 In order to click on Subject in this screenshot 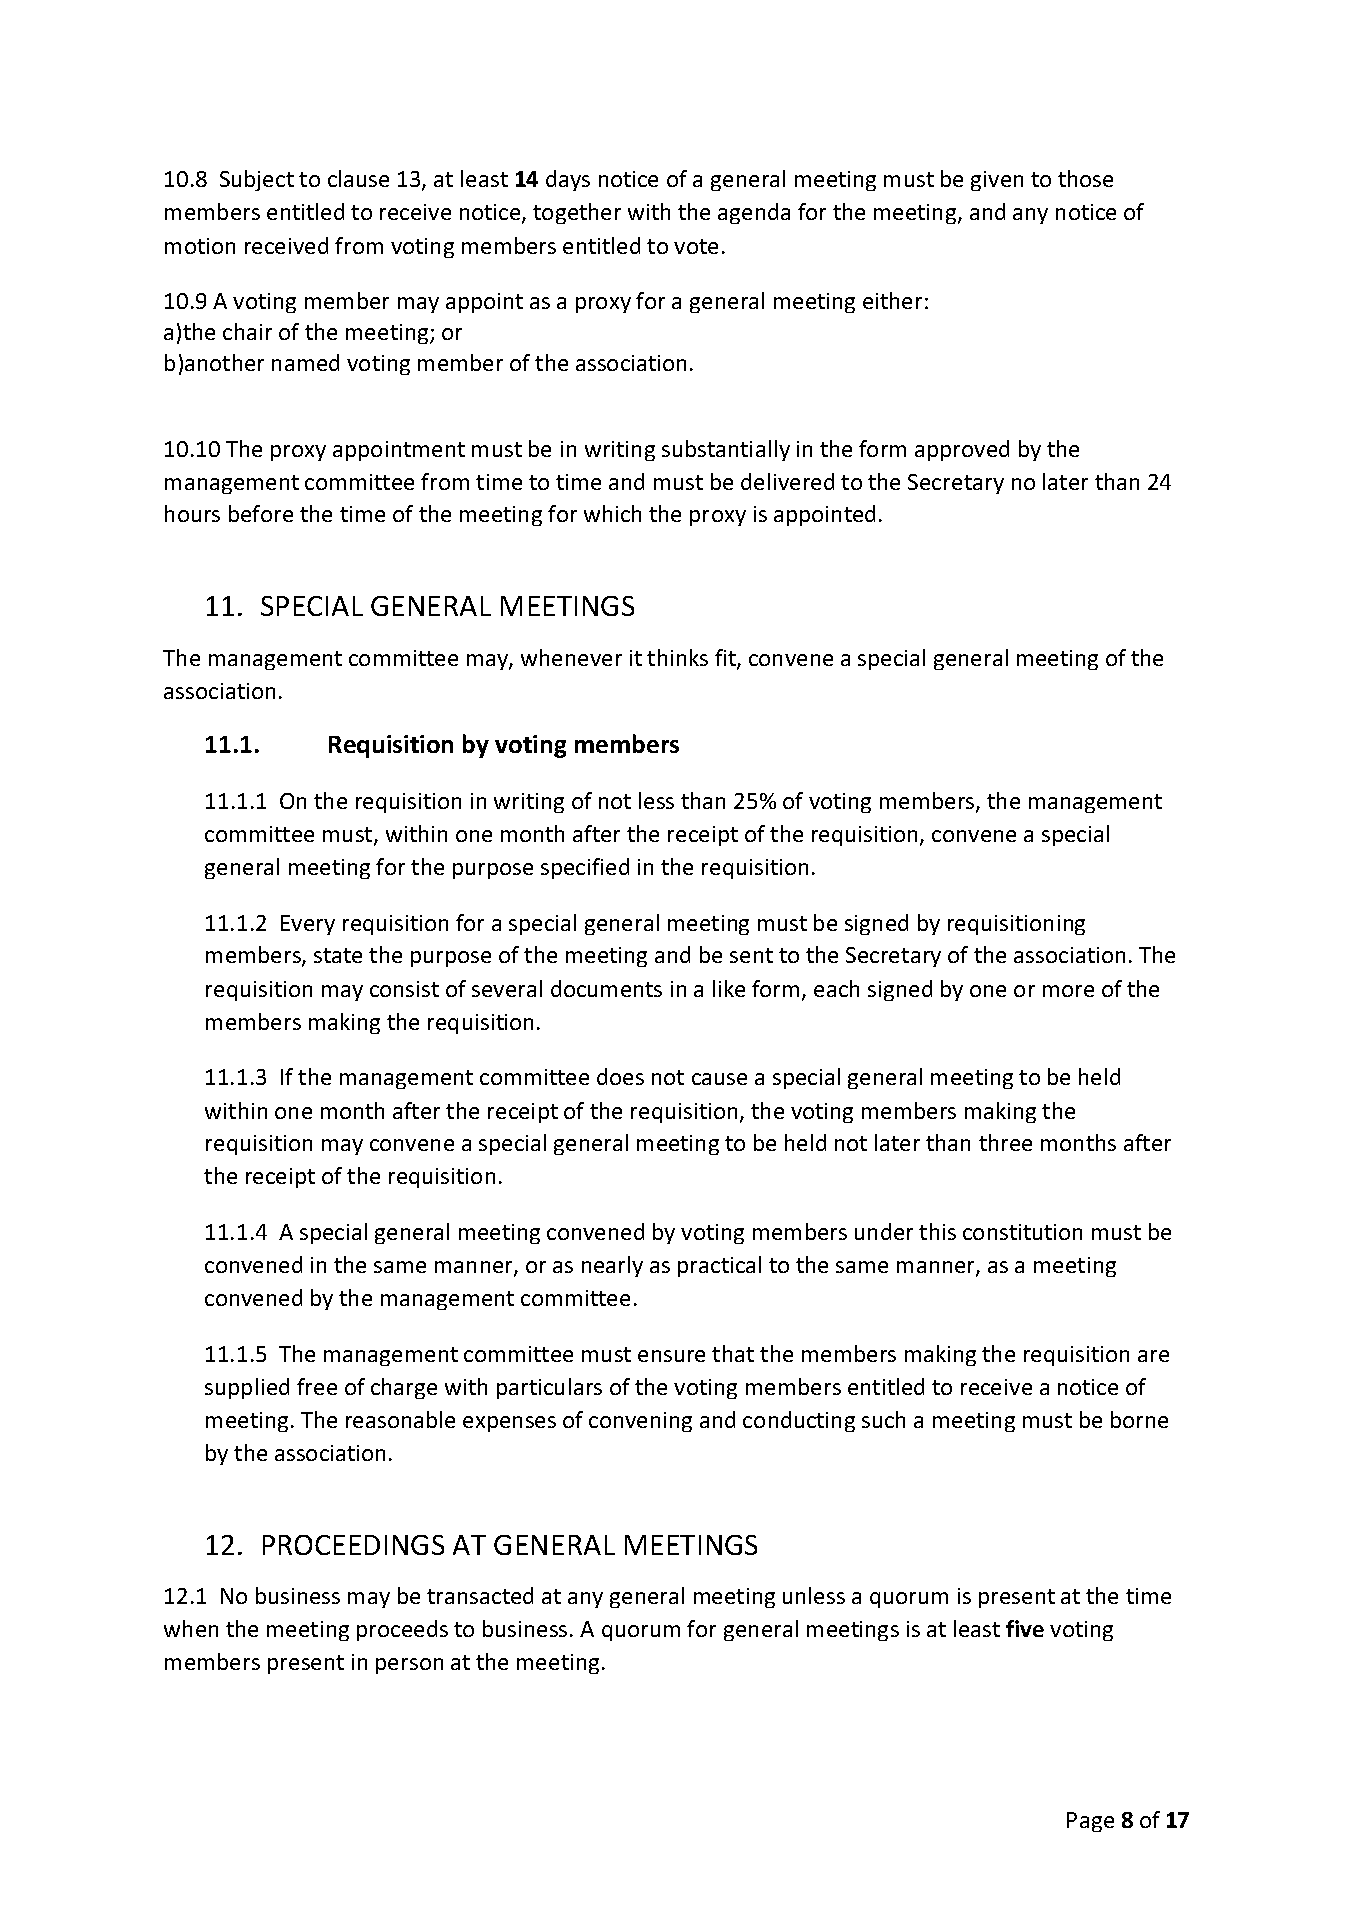, I will do `click(257, 180)`.
